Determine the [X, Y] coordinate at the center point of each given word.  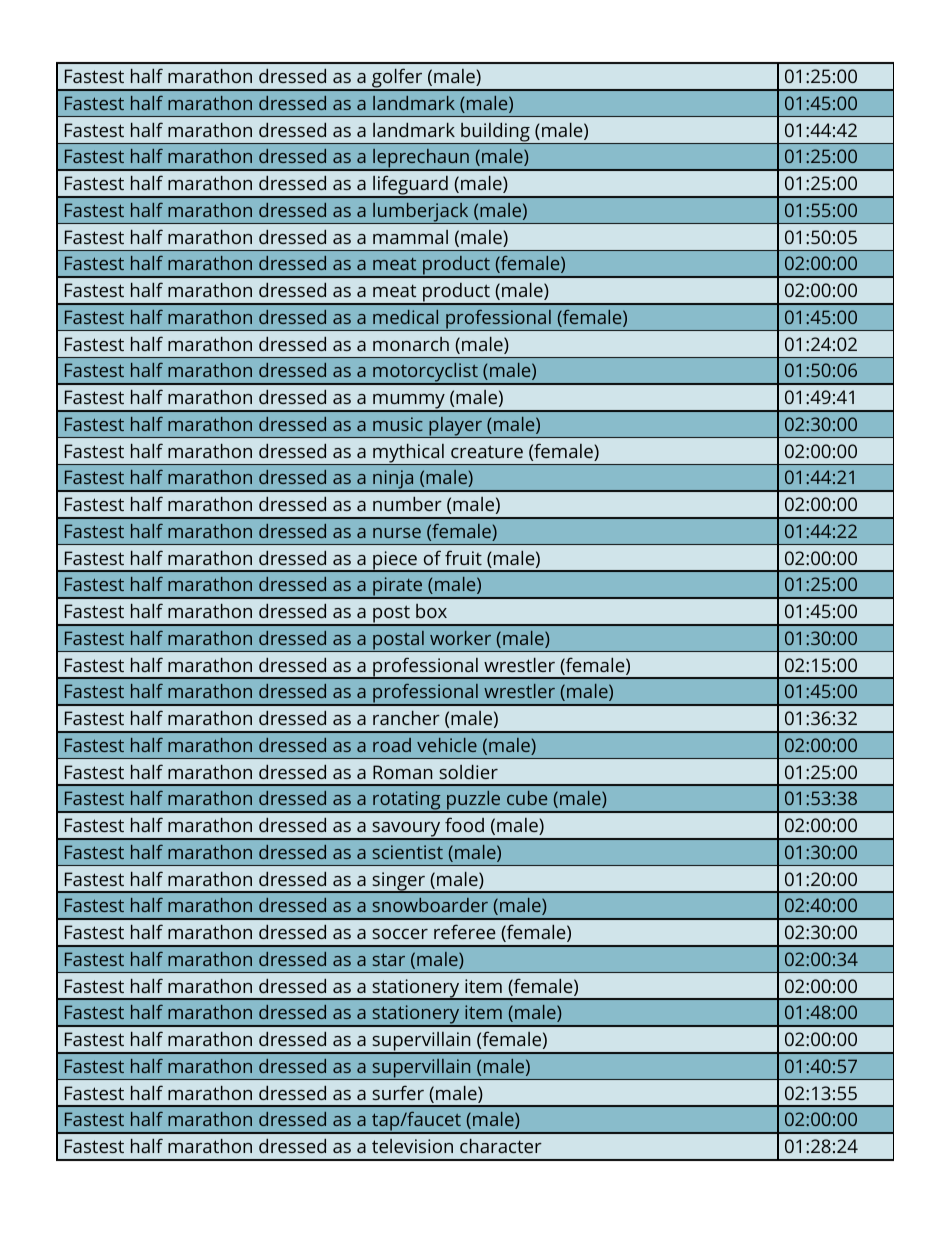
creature [487, 451]
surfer [398, 1092]
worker [460, 638]
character [501, 1146]
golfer [397, 80]
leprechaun [421, 159]
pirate [398, 588]
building [495, 133]
